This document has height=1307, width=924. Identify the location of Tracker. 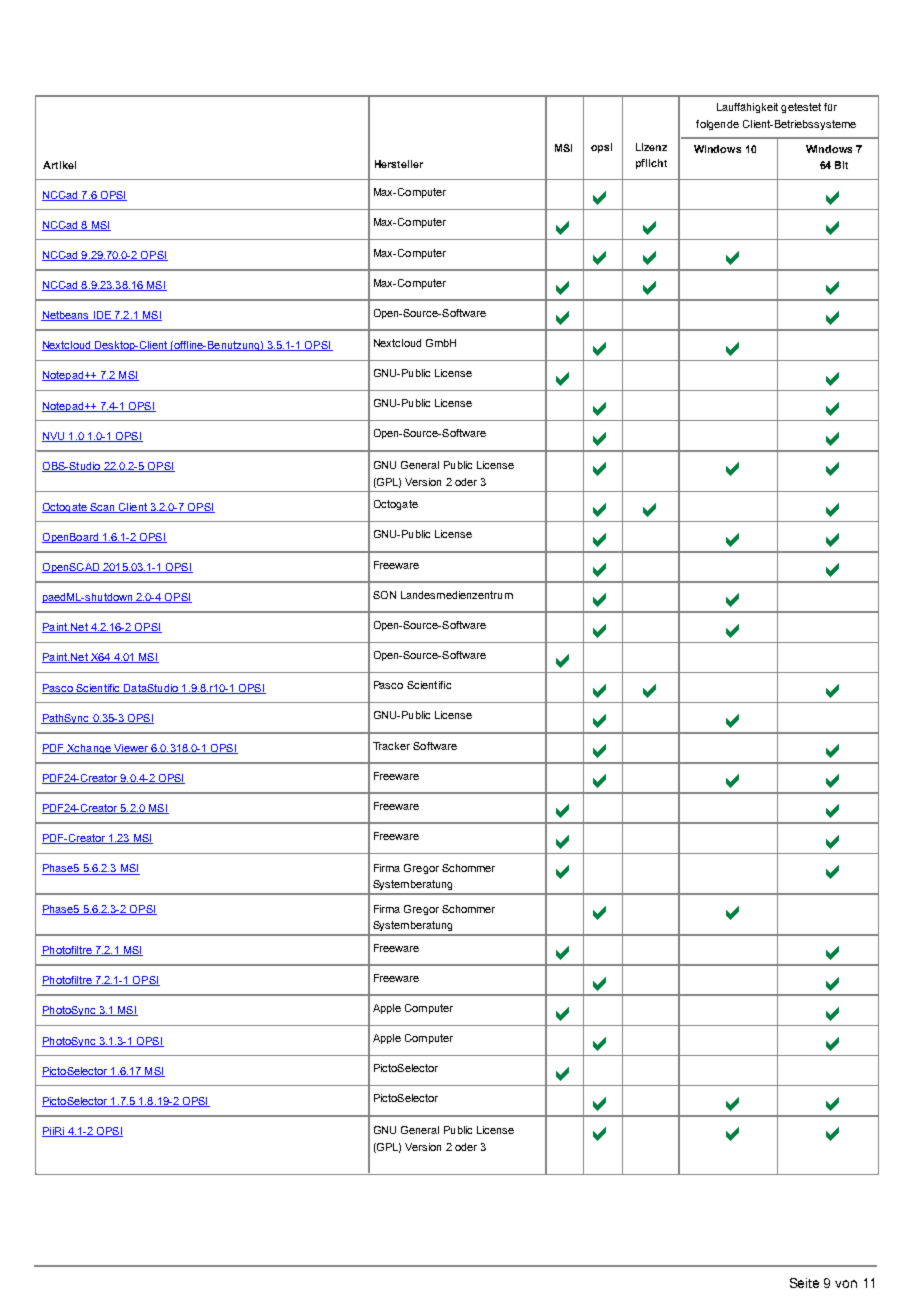
(391, 746).
